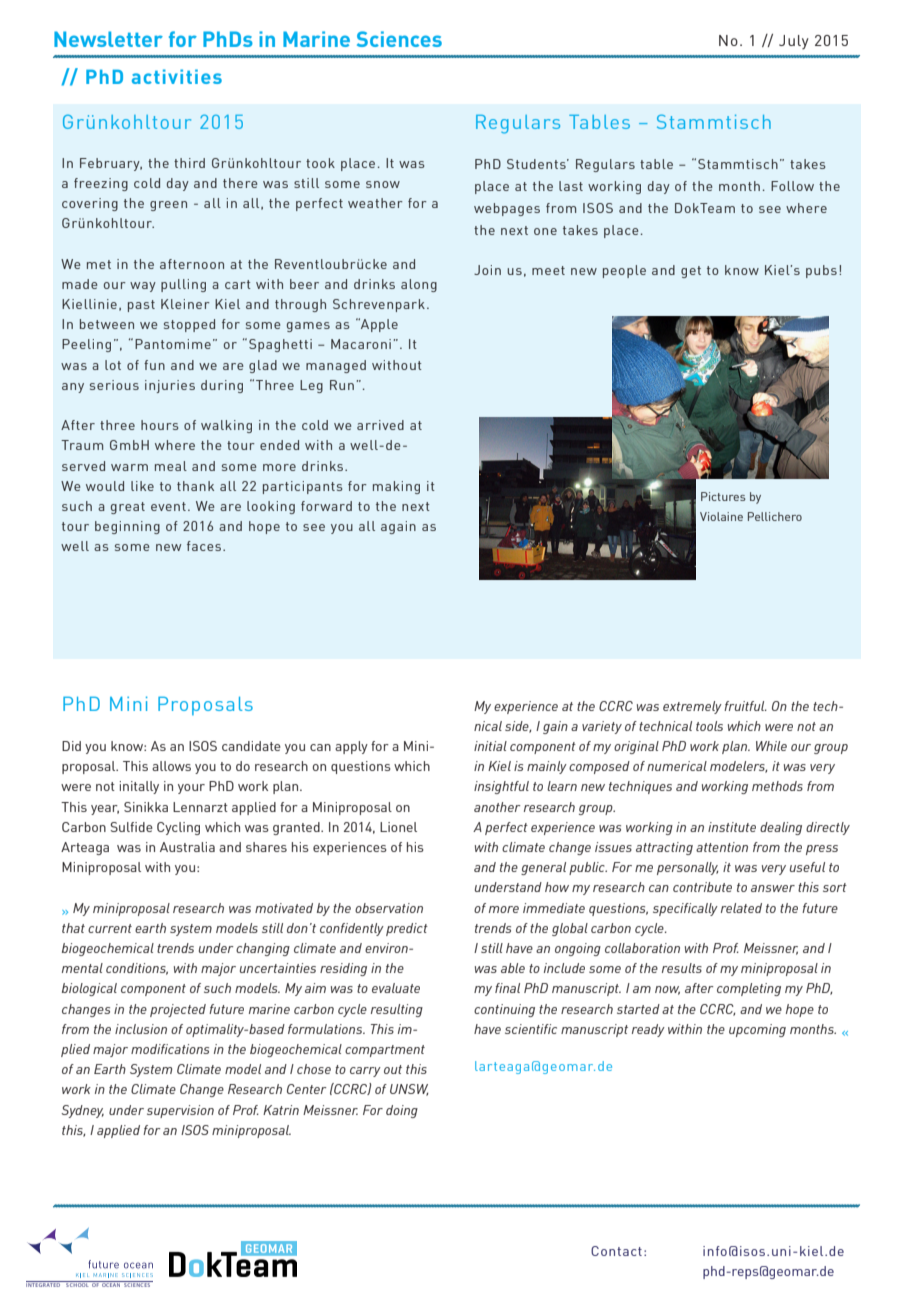  I want to click on beginning, so click(127, 527).
